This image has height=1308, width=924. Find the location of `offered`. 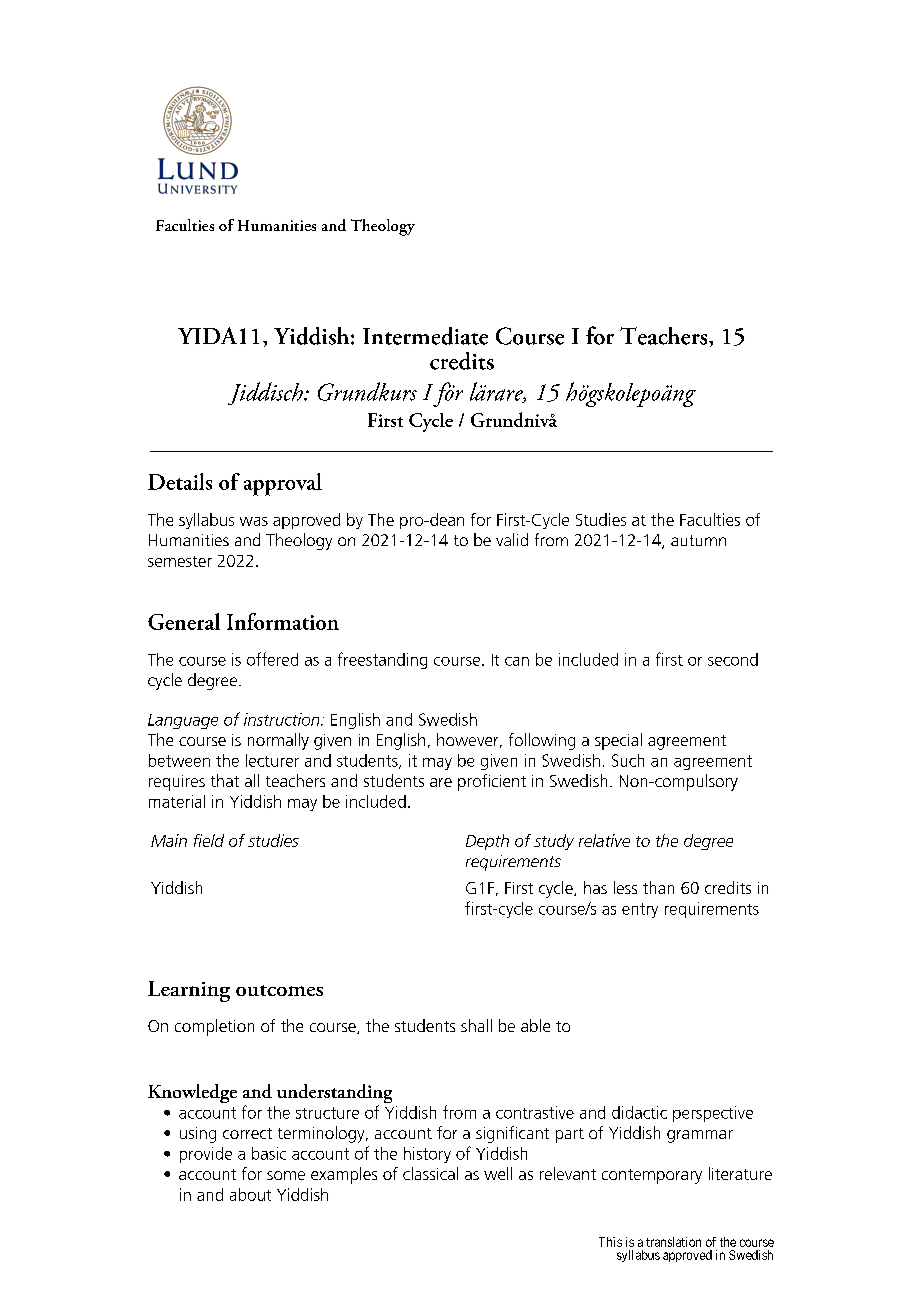

offered is located at coordinates (272, 659).
